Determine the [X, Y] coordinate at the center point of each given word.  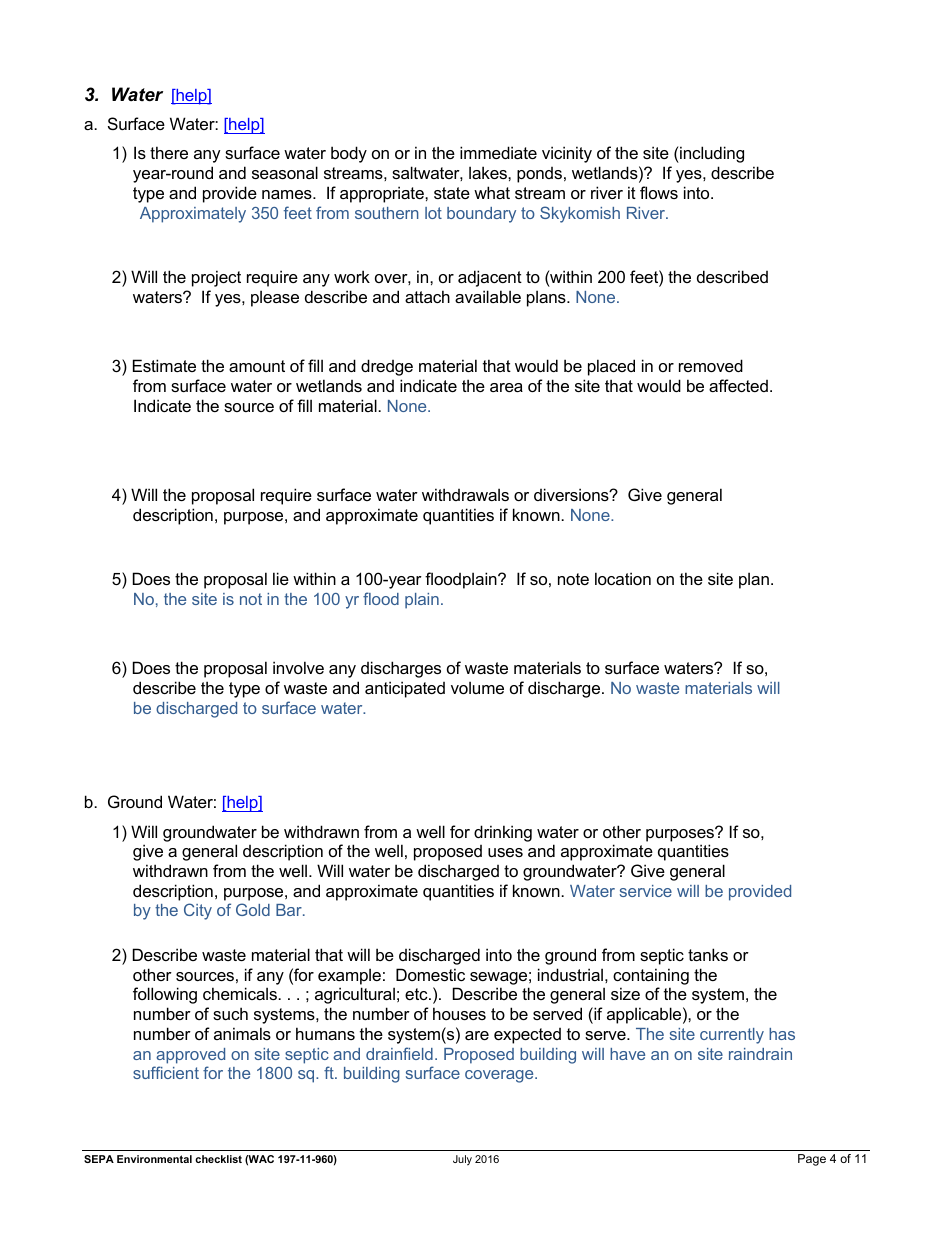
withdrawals [465, 494]
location [623, 578]
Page [812, 1160]
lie [281, 578]
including [711, 154]
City [198, 911]
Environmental [154, 1159]
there [169, 152]
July [462, 1160]
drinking [503, 833]
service [646, 891]
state [452, 193]
